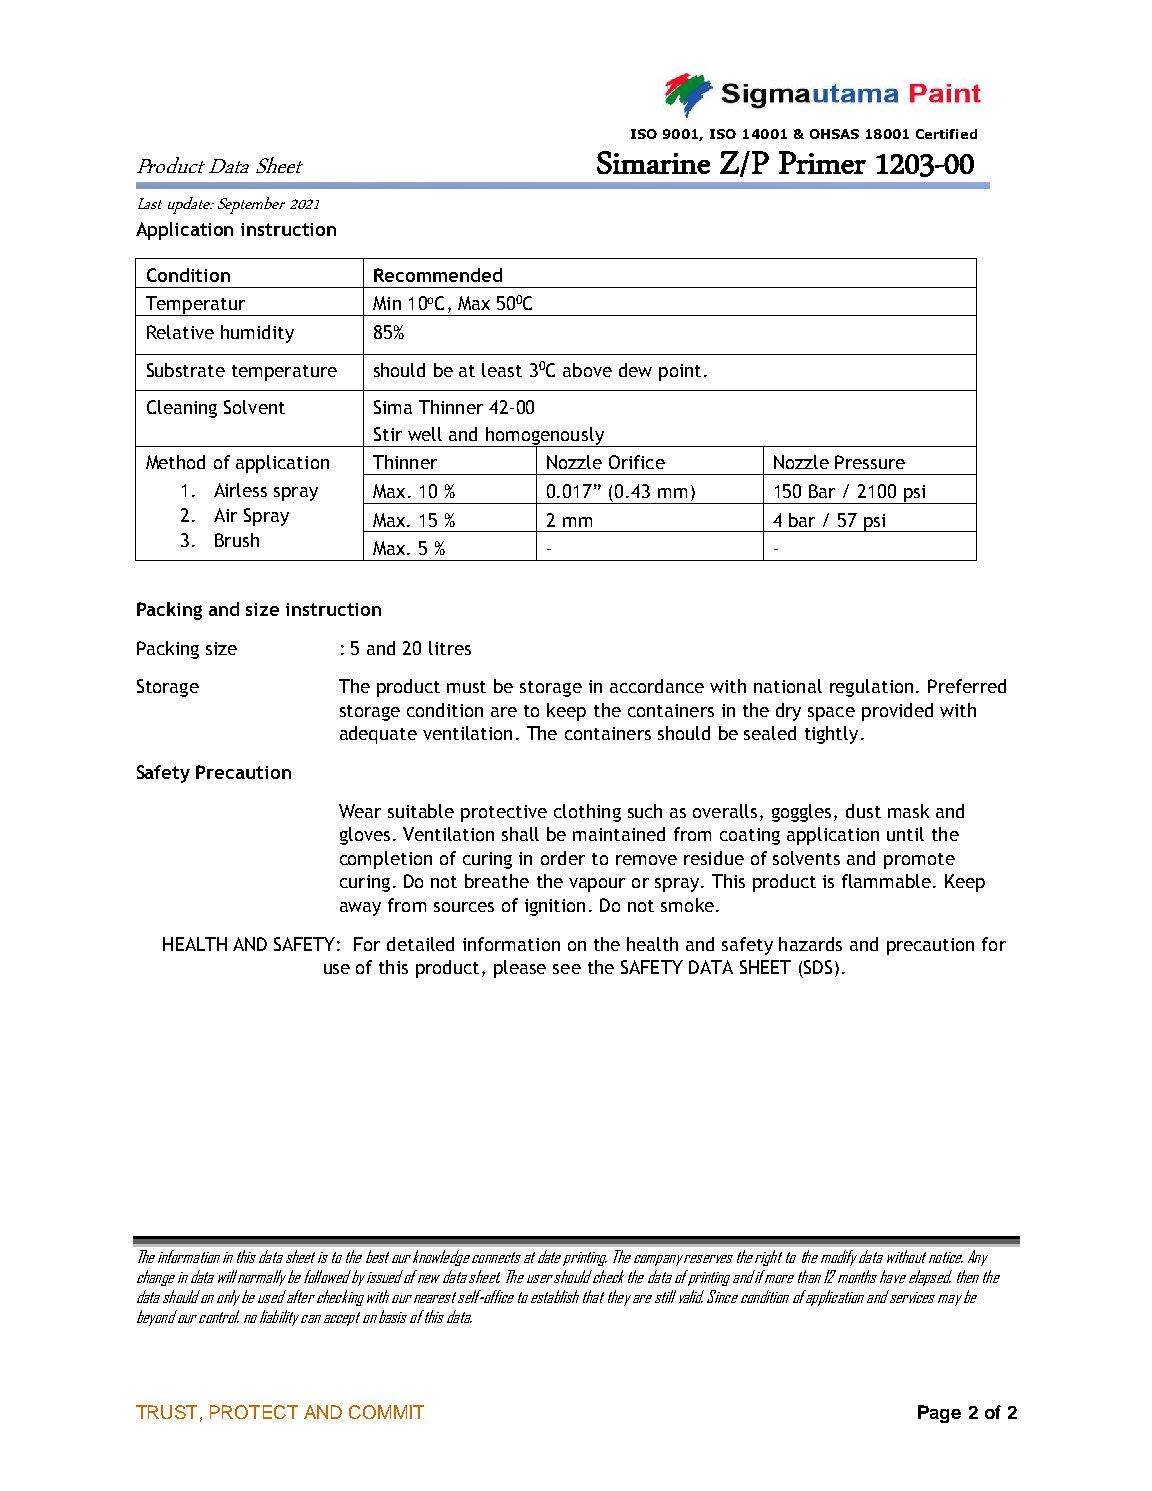  Describe the element at coordinates (863, 811) in the document. I see `dust` at that location.
